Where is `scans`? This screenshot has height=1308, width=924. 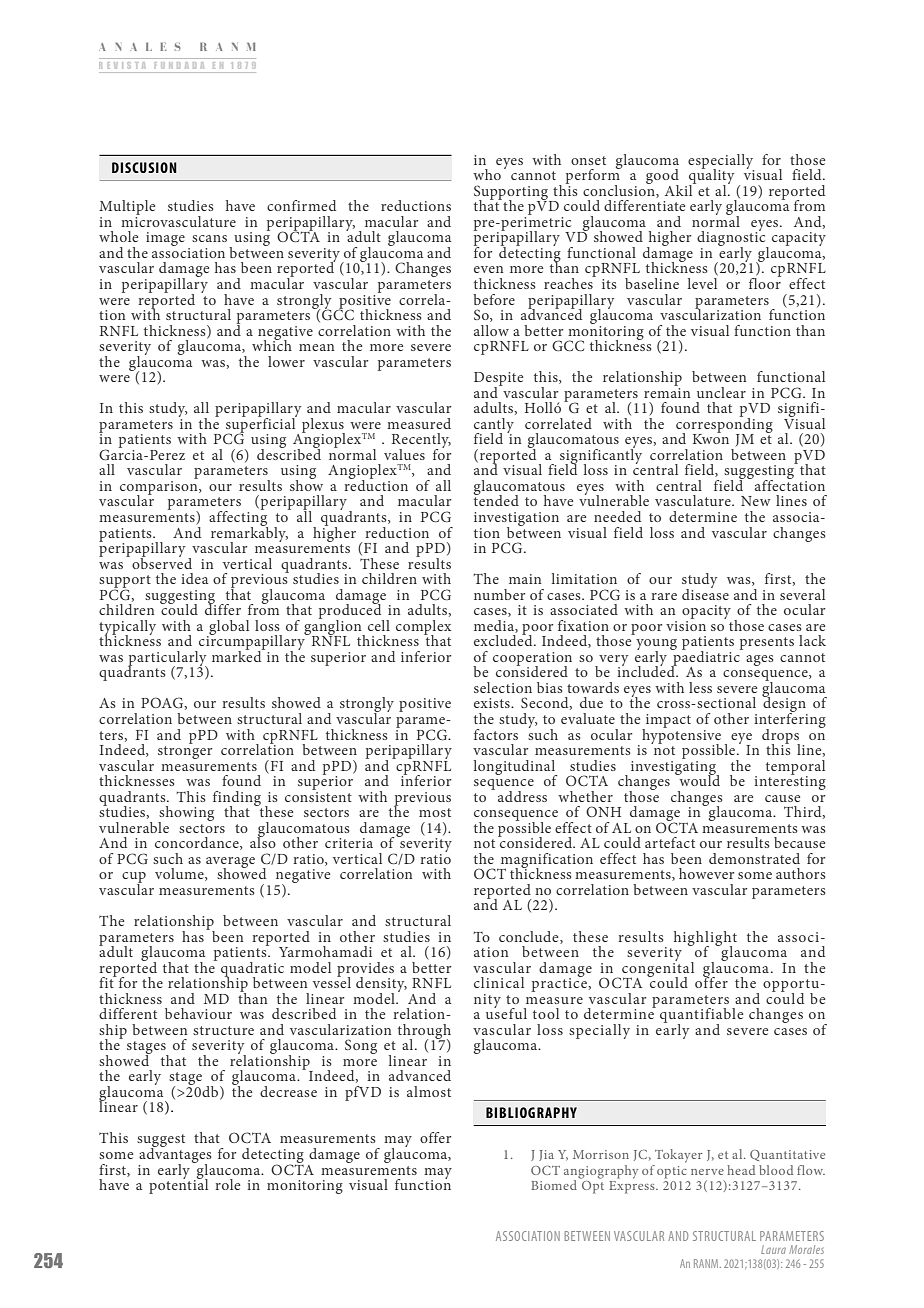
scans is located at coordinates (209, 238).
